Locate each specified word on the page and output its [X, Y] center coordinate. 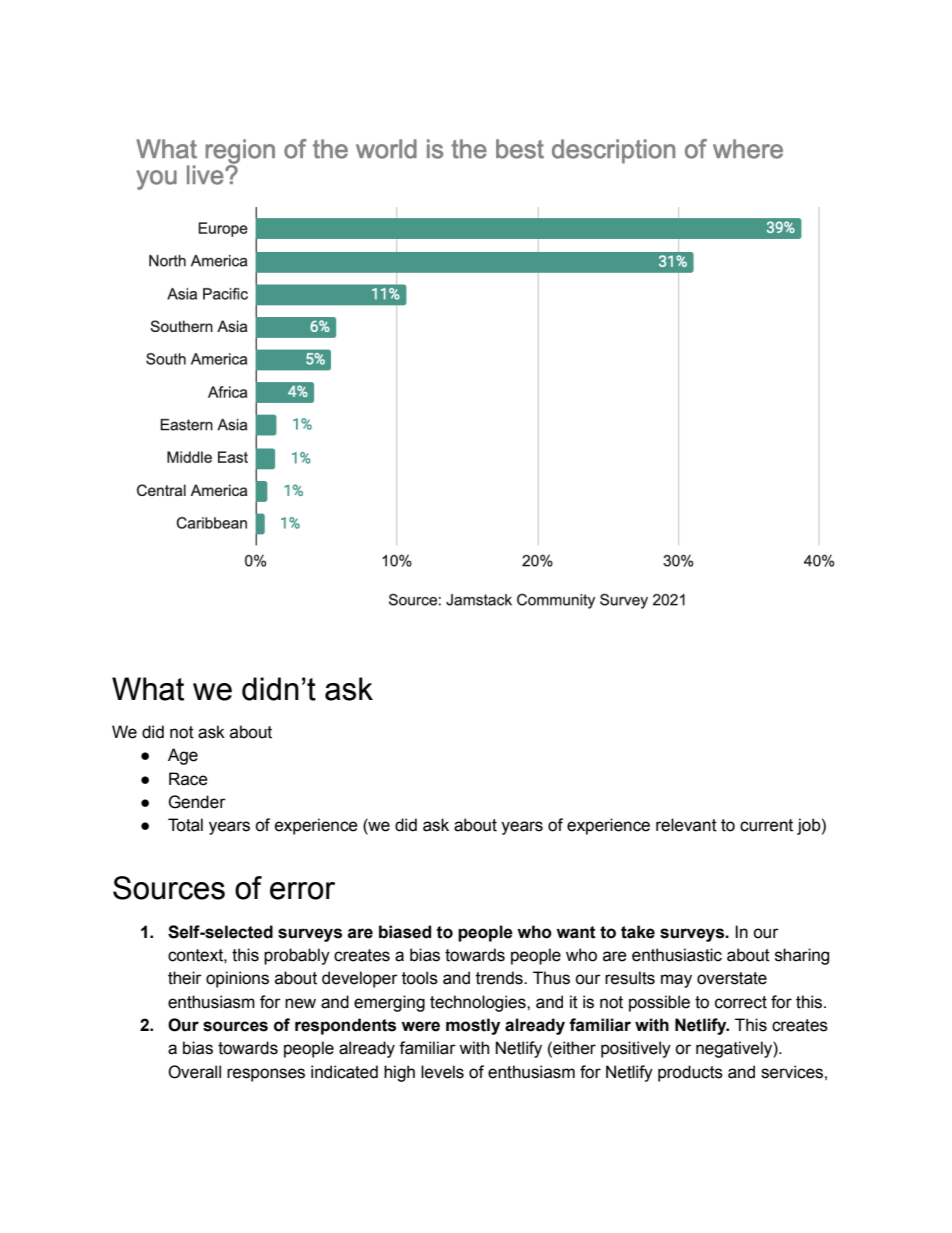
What [148, 689]
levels [442, 1072]
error [302, 891]
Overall [194, 1072]
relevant [686, 825]
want [576, 932]
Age [183, 756]
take [638, 932]
